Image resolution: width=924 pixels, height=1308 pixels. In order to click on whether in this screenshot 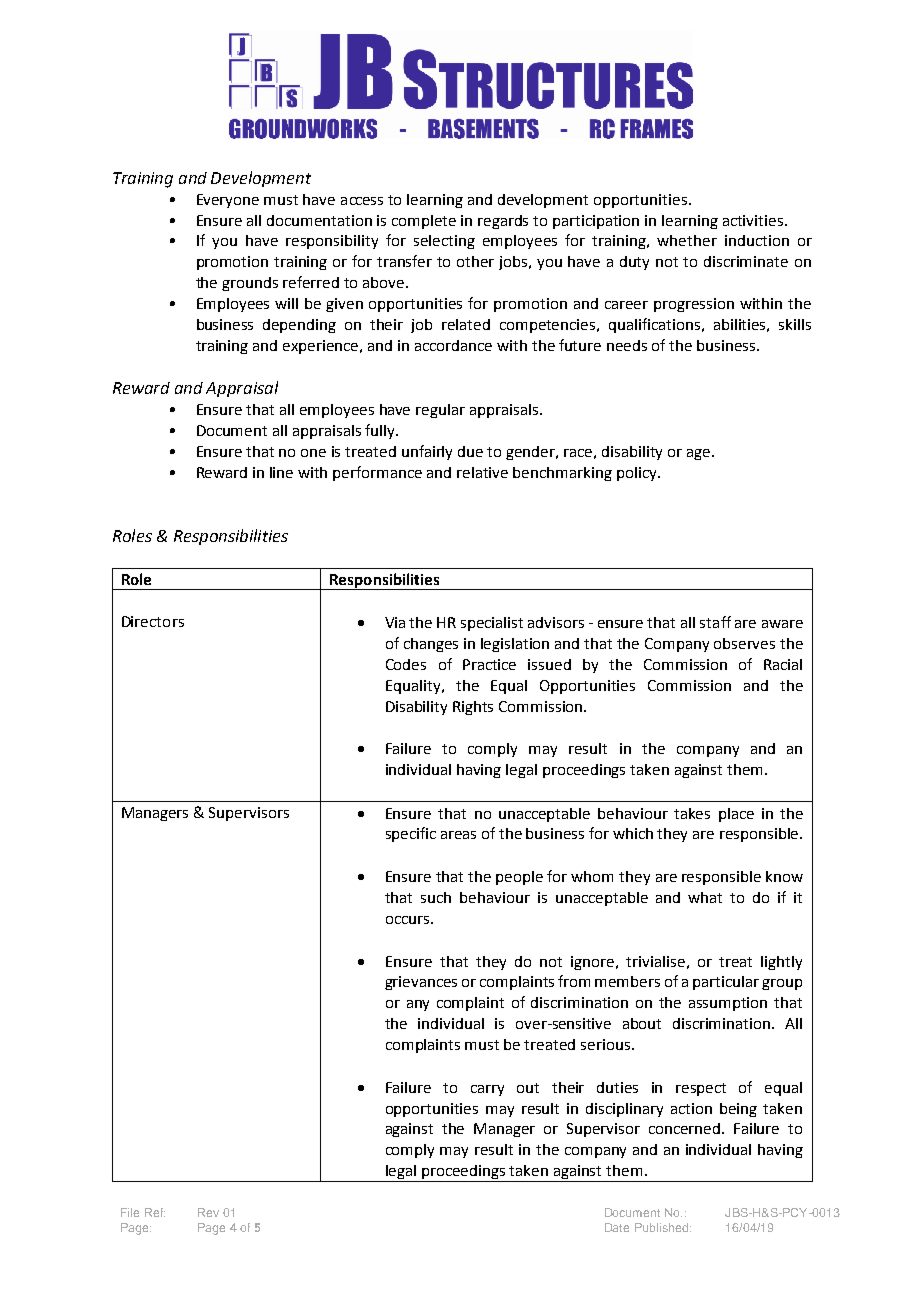, I will do `click(687, 240)`.
